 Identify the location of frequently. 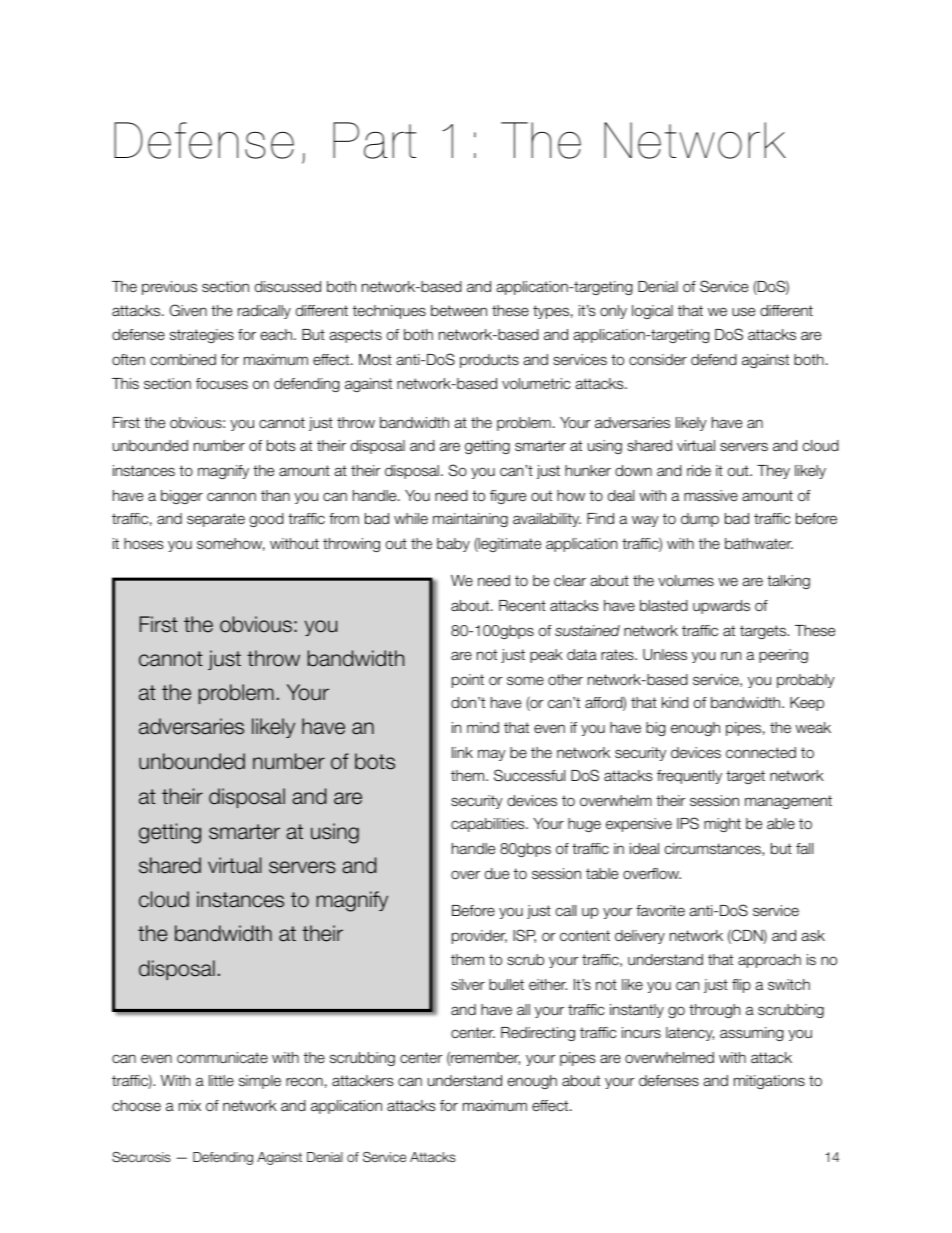
(689, 777).
